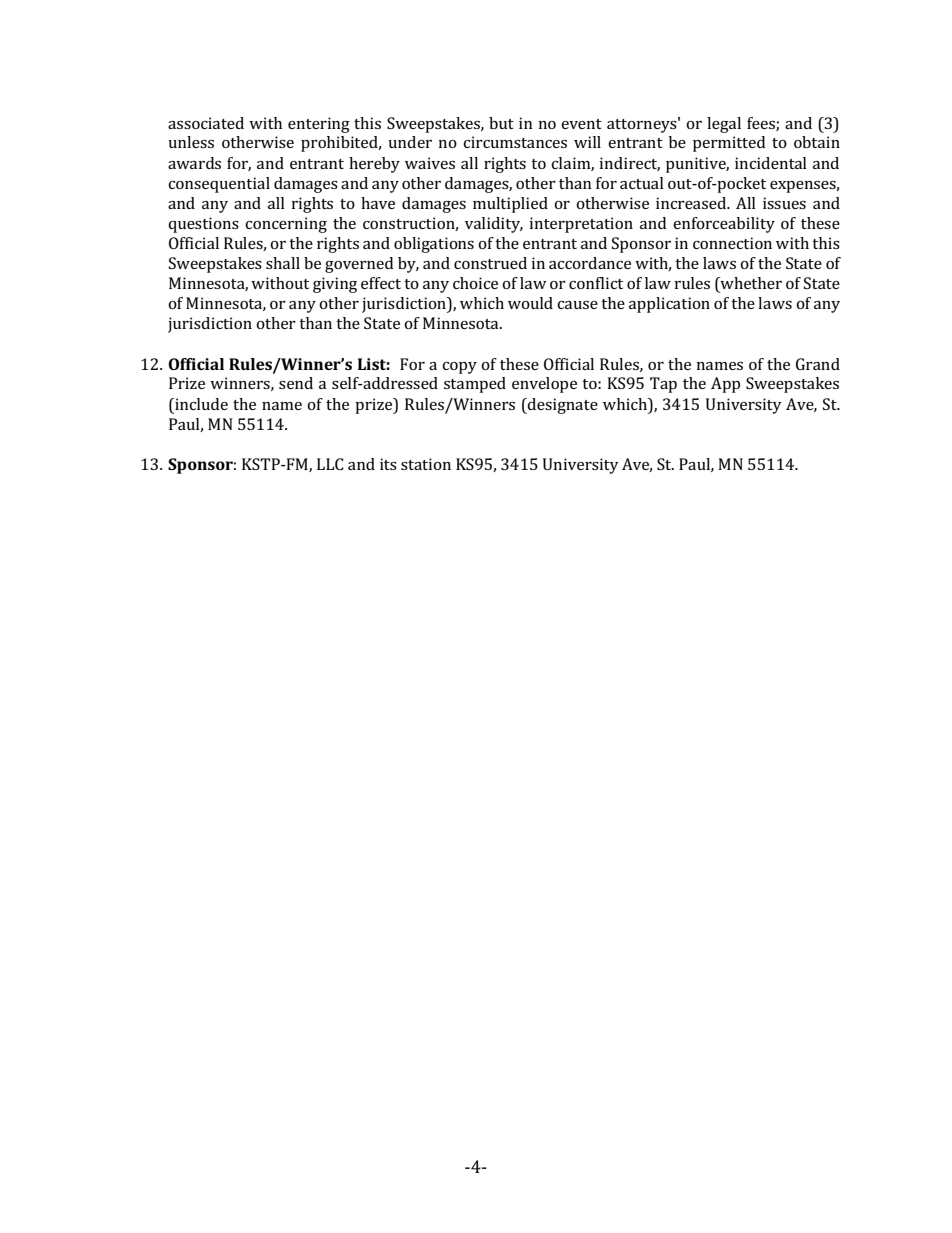  Describe the element at coordinates (330, 464) in the image. I see `LLC` at that location.
